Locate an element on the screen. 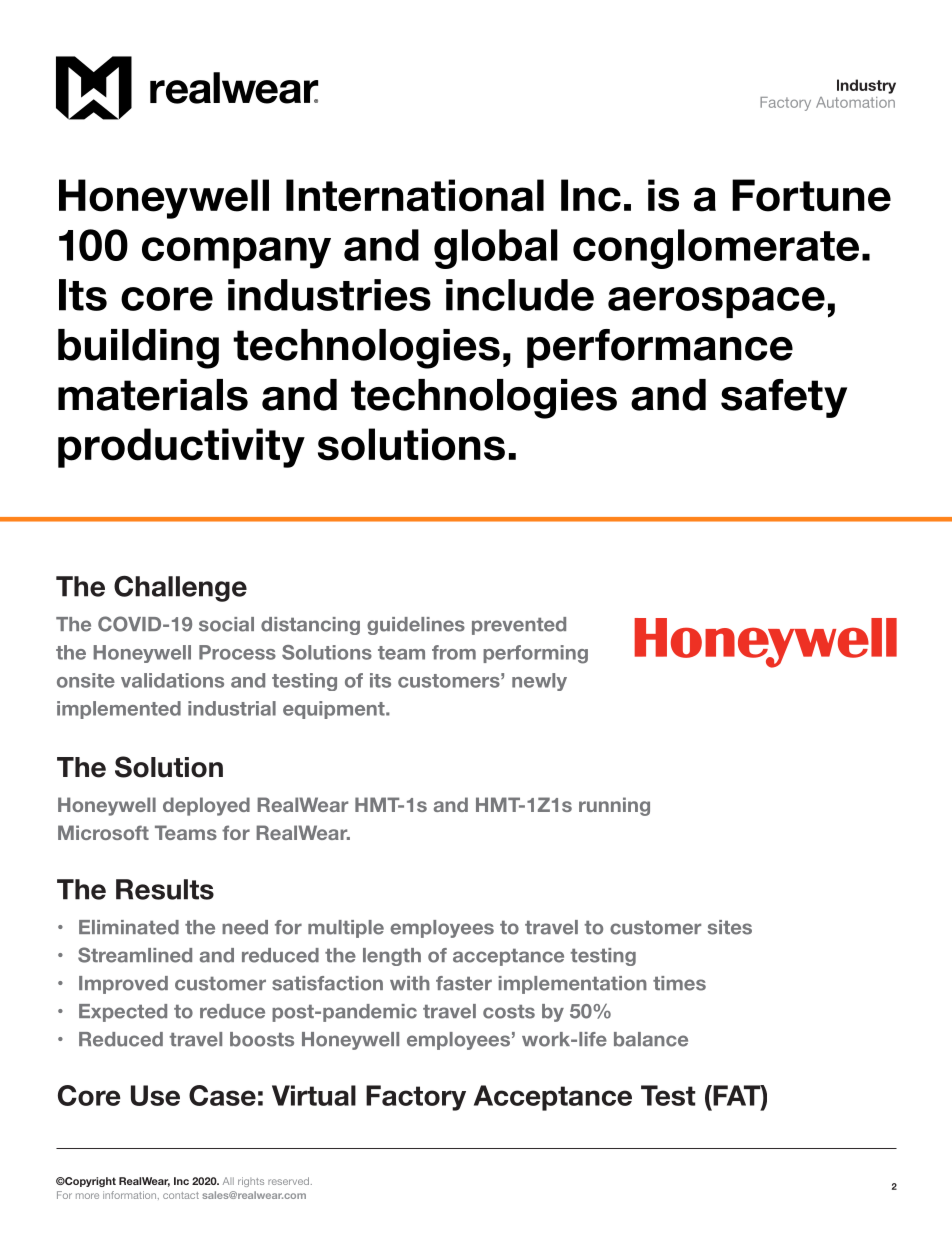 The height and width of the screenshot is (1233, 952). company is located at coordinates (236, 253).
